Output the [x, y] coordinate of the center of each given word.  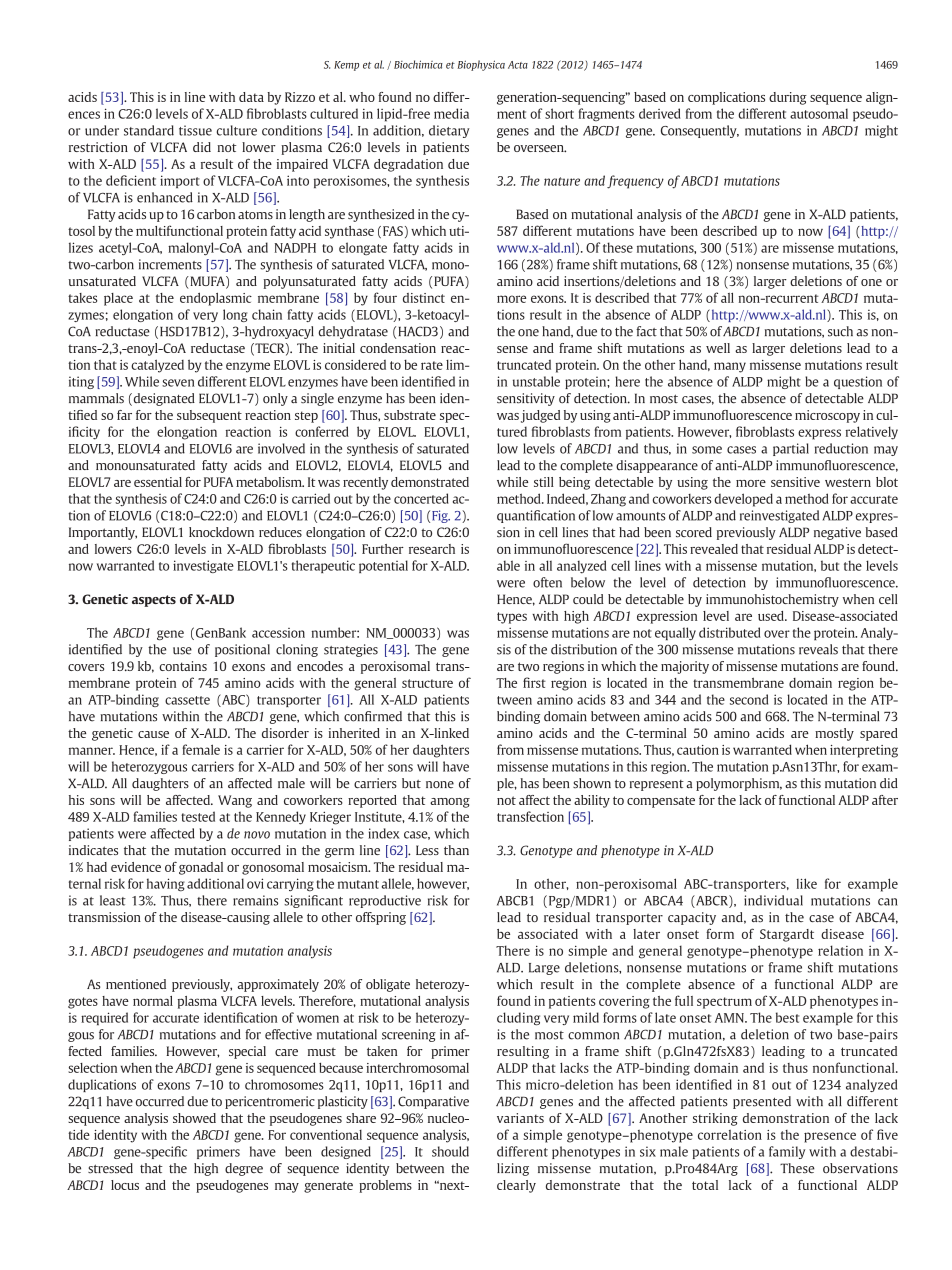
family [787, 1152]
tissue [195, 130]
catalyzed [157, 366]
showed [194, 1118]
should [450, 1151]
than [456, 850]
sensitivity [526, 399]
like [806, 883]
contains [183, 666]
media [451, 113]
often [547, 582]
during [788, 98]
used [772, 616]
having [166, 885]
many [730, 367]
